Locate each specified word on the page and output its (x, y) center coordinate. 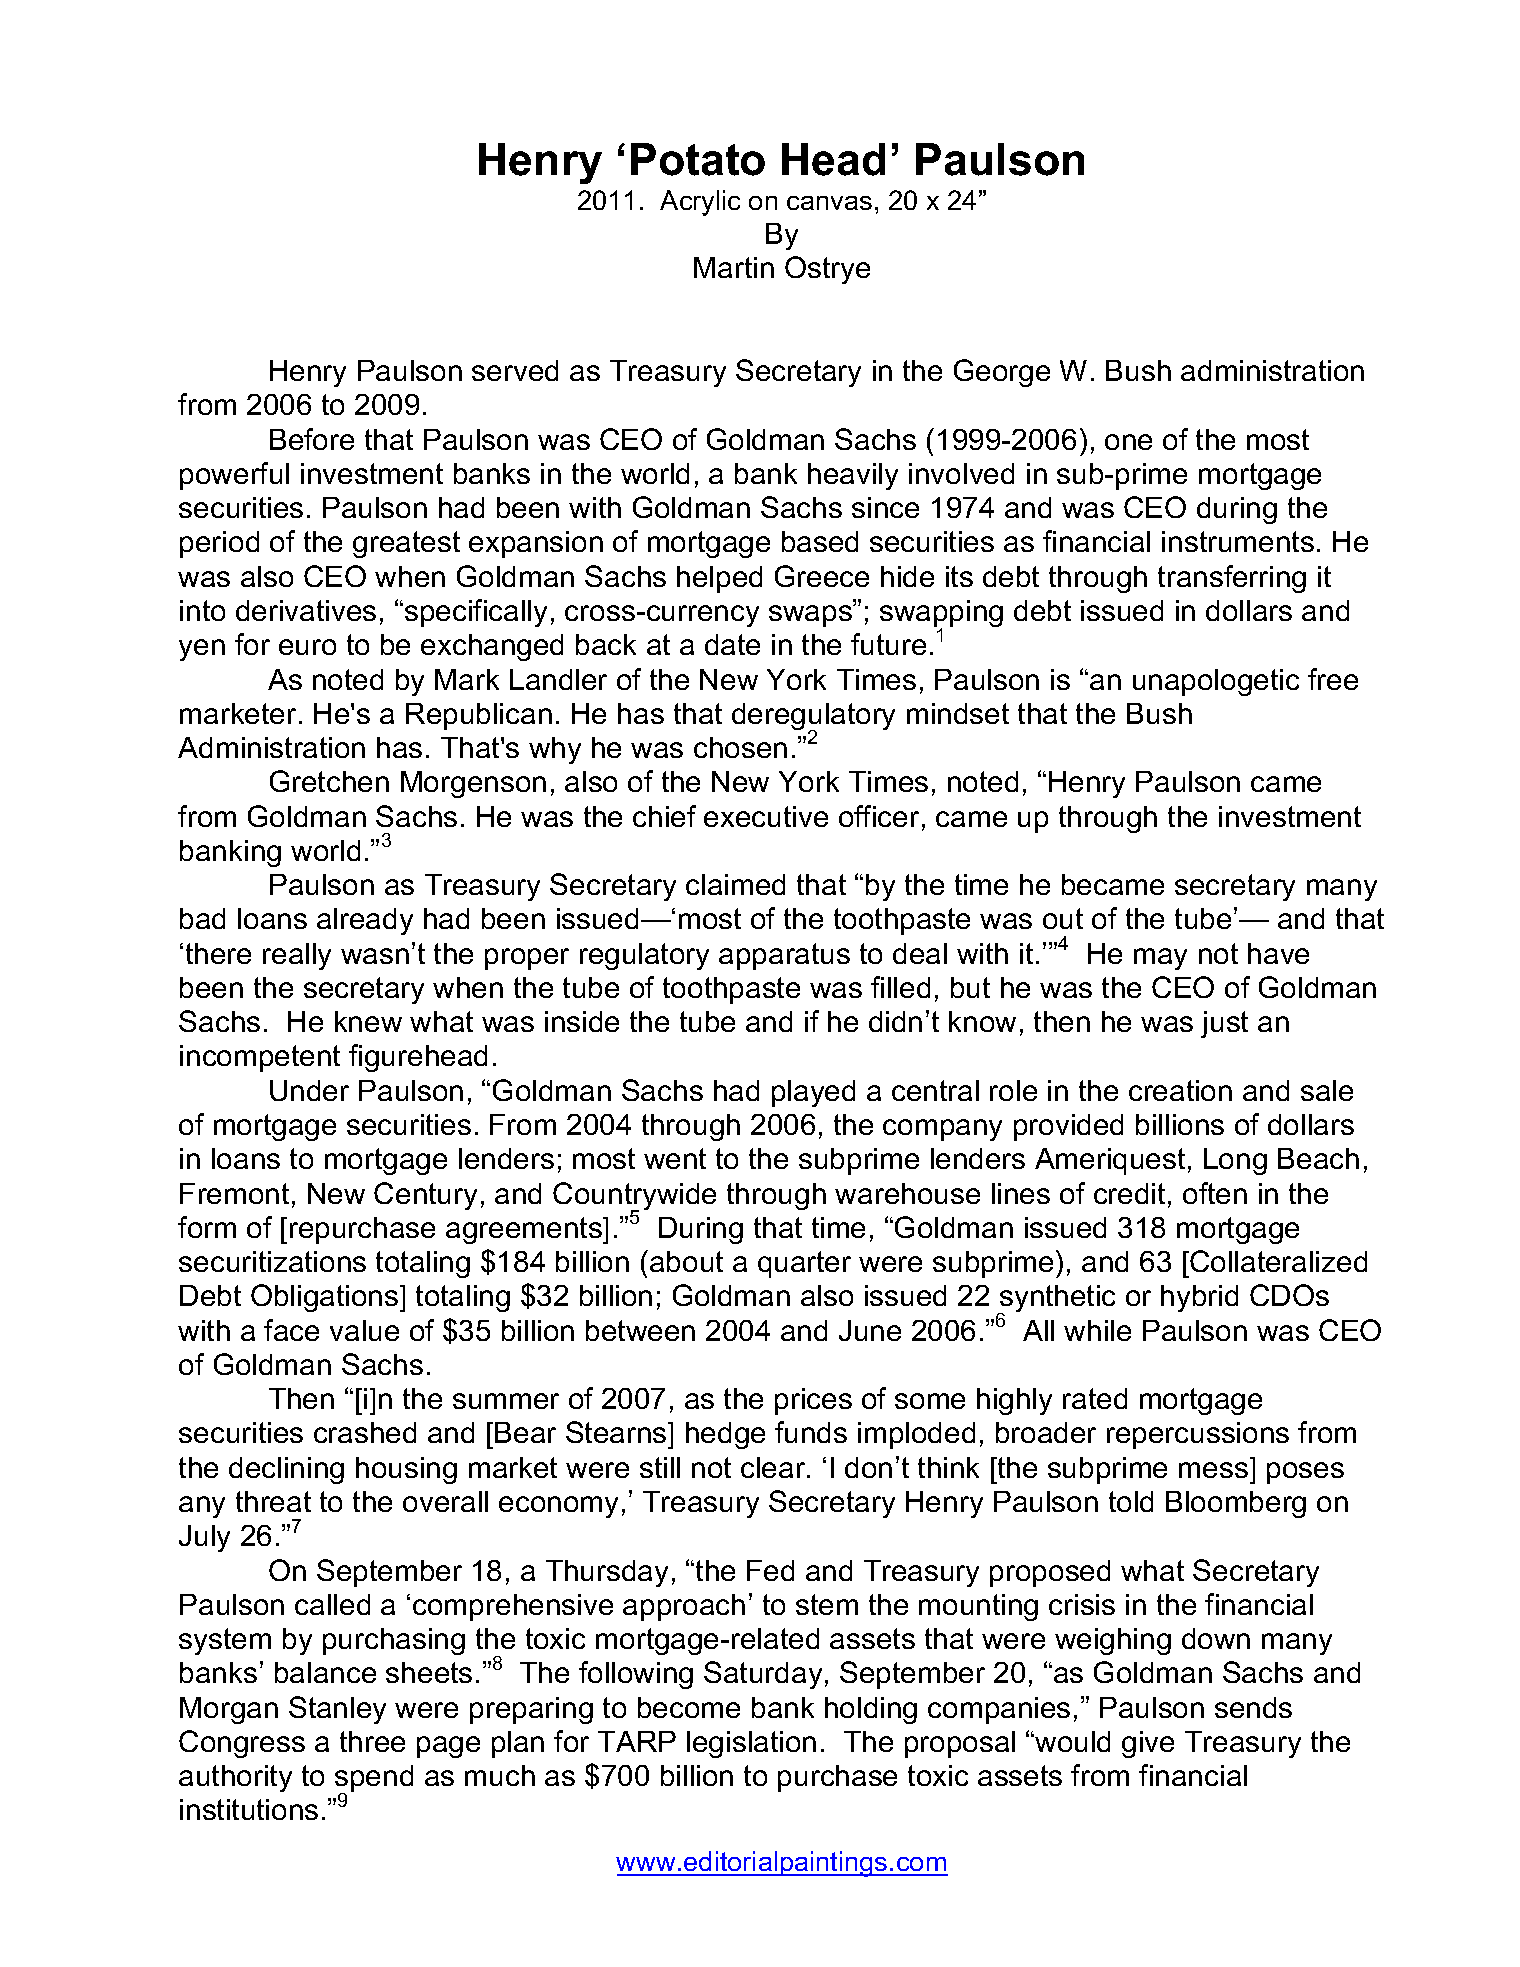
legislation (751, 1744)
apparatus (784, 956)
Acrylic (700, 203)
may (1160, 959)
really (297, 956)
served (515, 370)
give (1148, 1744)
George (1002, 373)
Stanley (337, 1710)
